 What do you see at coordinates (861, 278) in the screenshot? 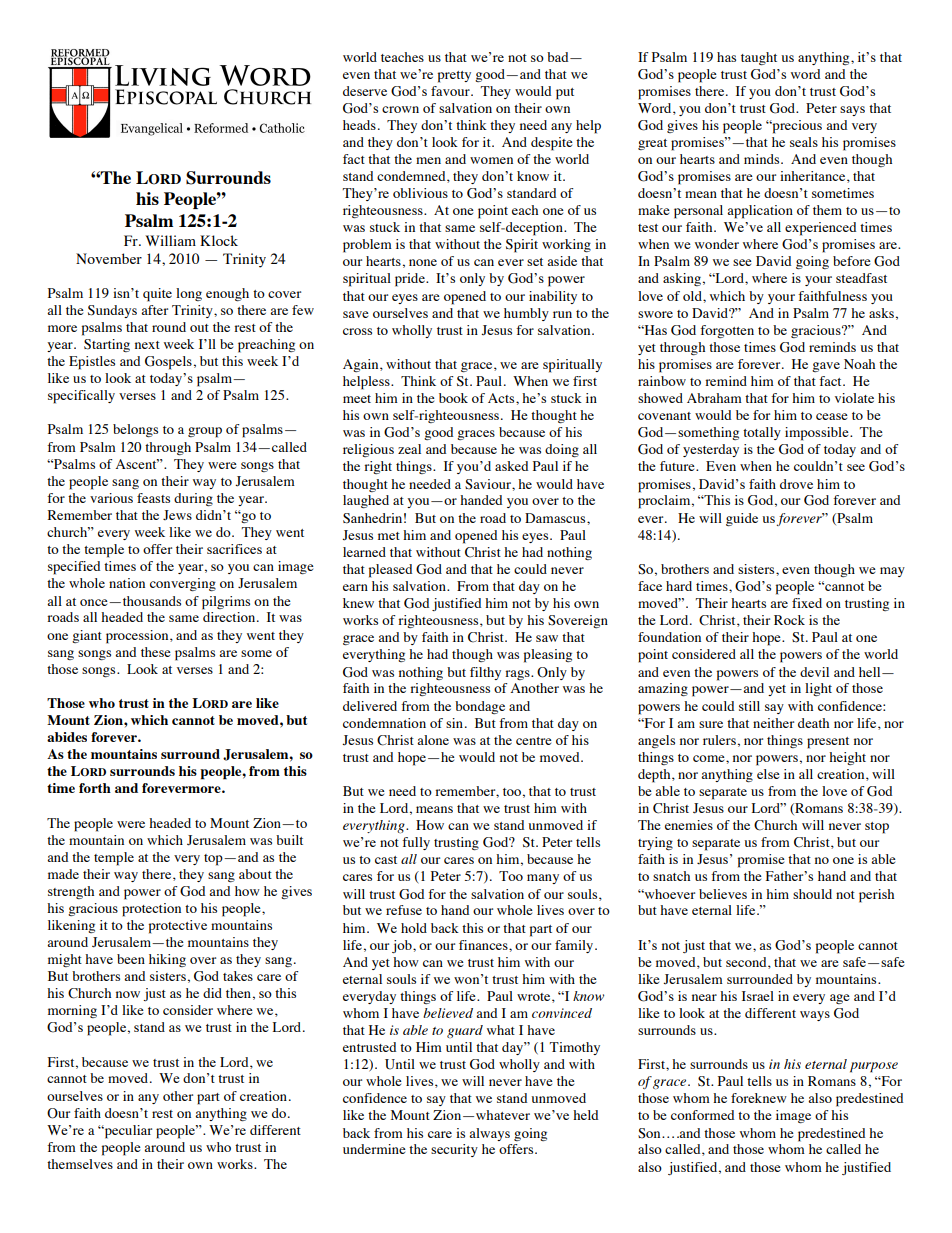
I see `steadfast` at bounding box center [861, 278].
